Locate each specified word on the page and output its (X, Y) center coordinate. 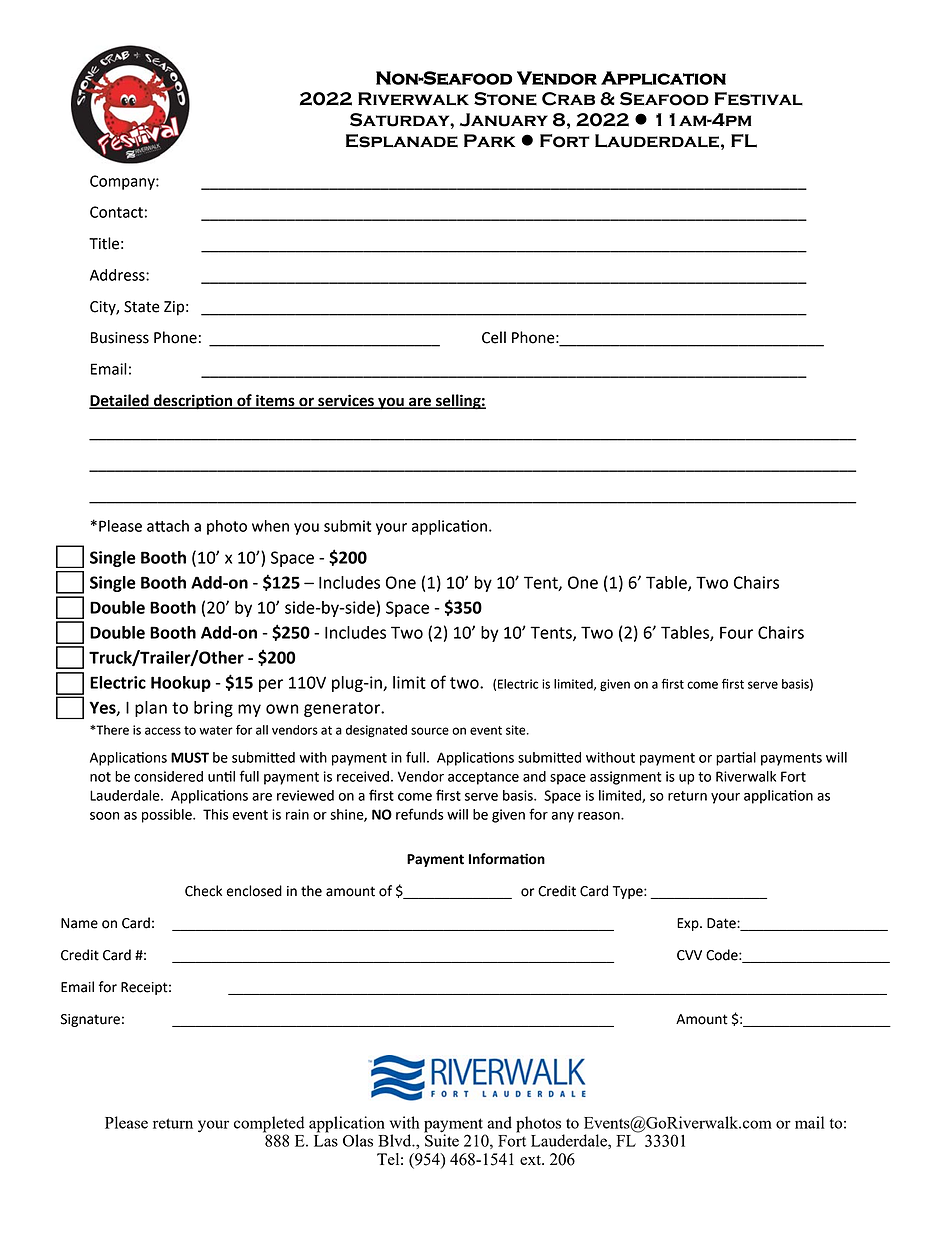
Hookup (181, 684)
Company (123, 182)
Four (736, 632)
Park (489, 140)
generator (343, 709)
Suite (441, 1139)
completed (269, 1125)
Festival (759, 99)
